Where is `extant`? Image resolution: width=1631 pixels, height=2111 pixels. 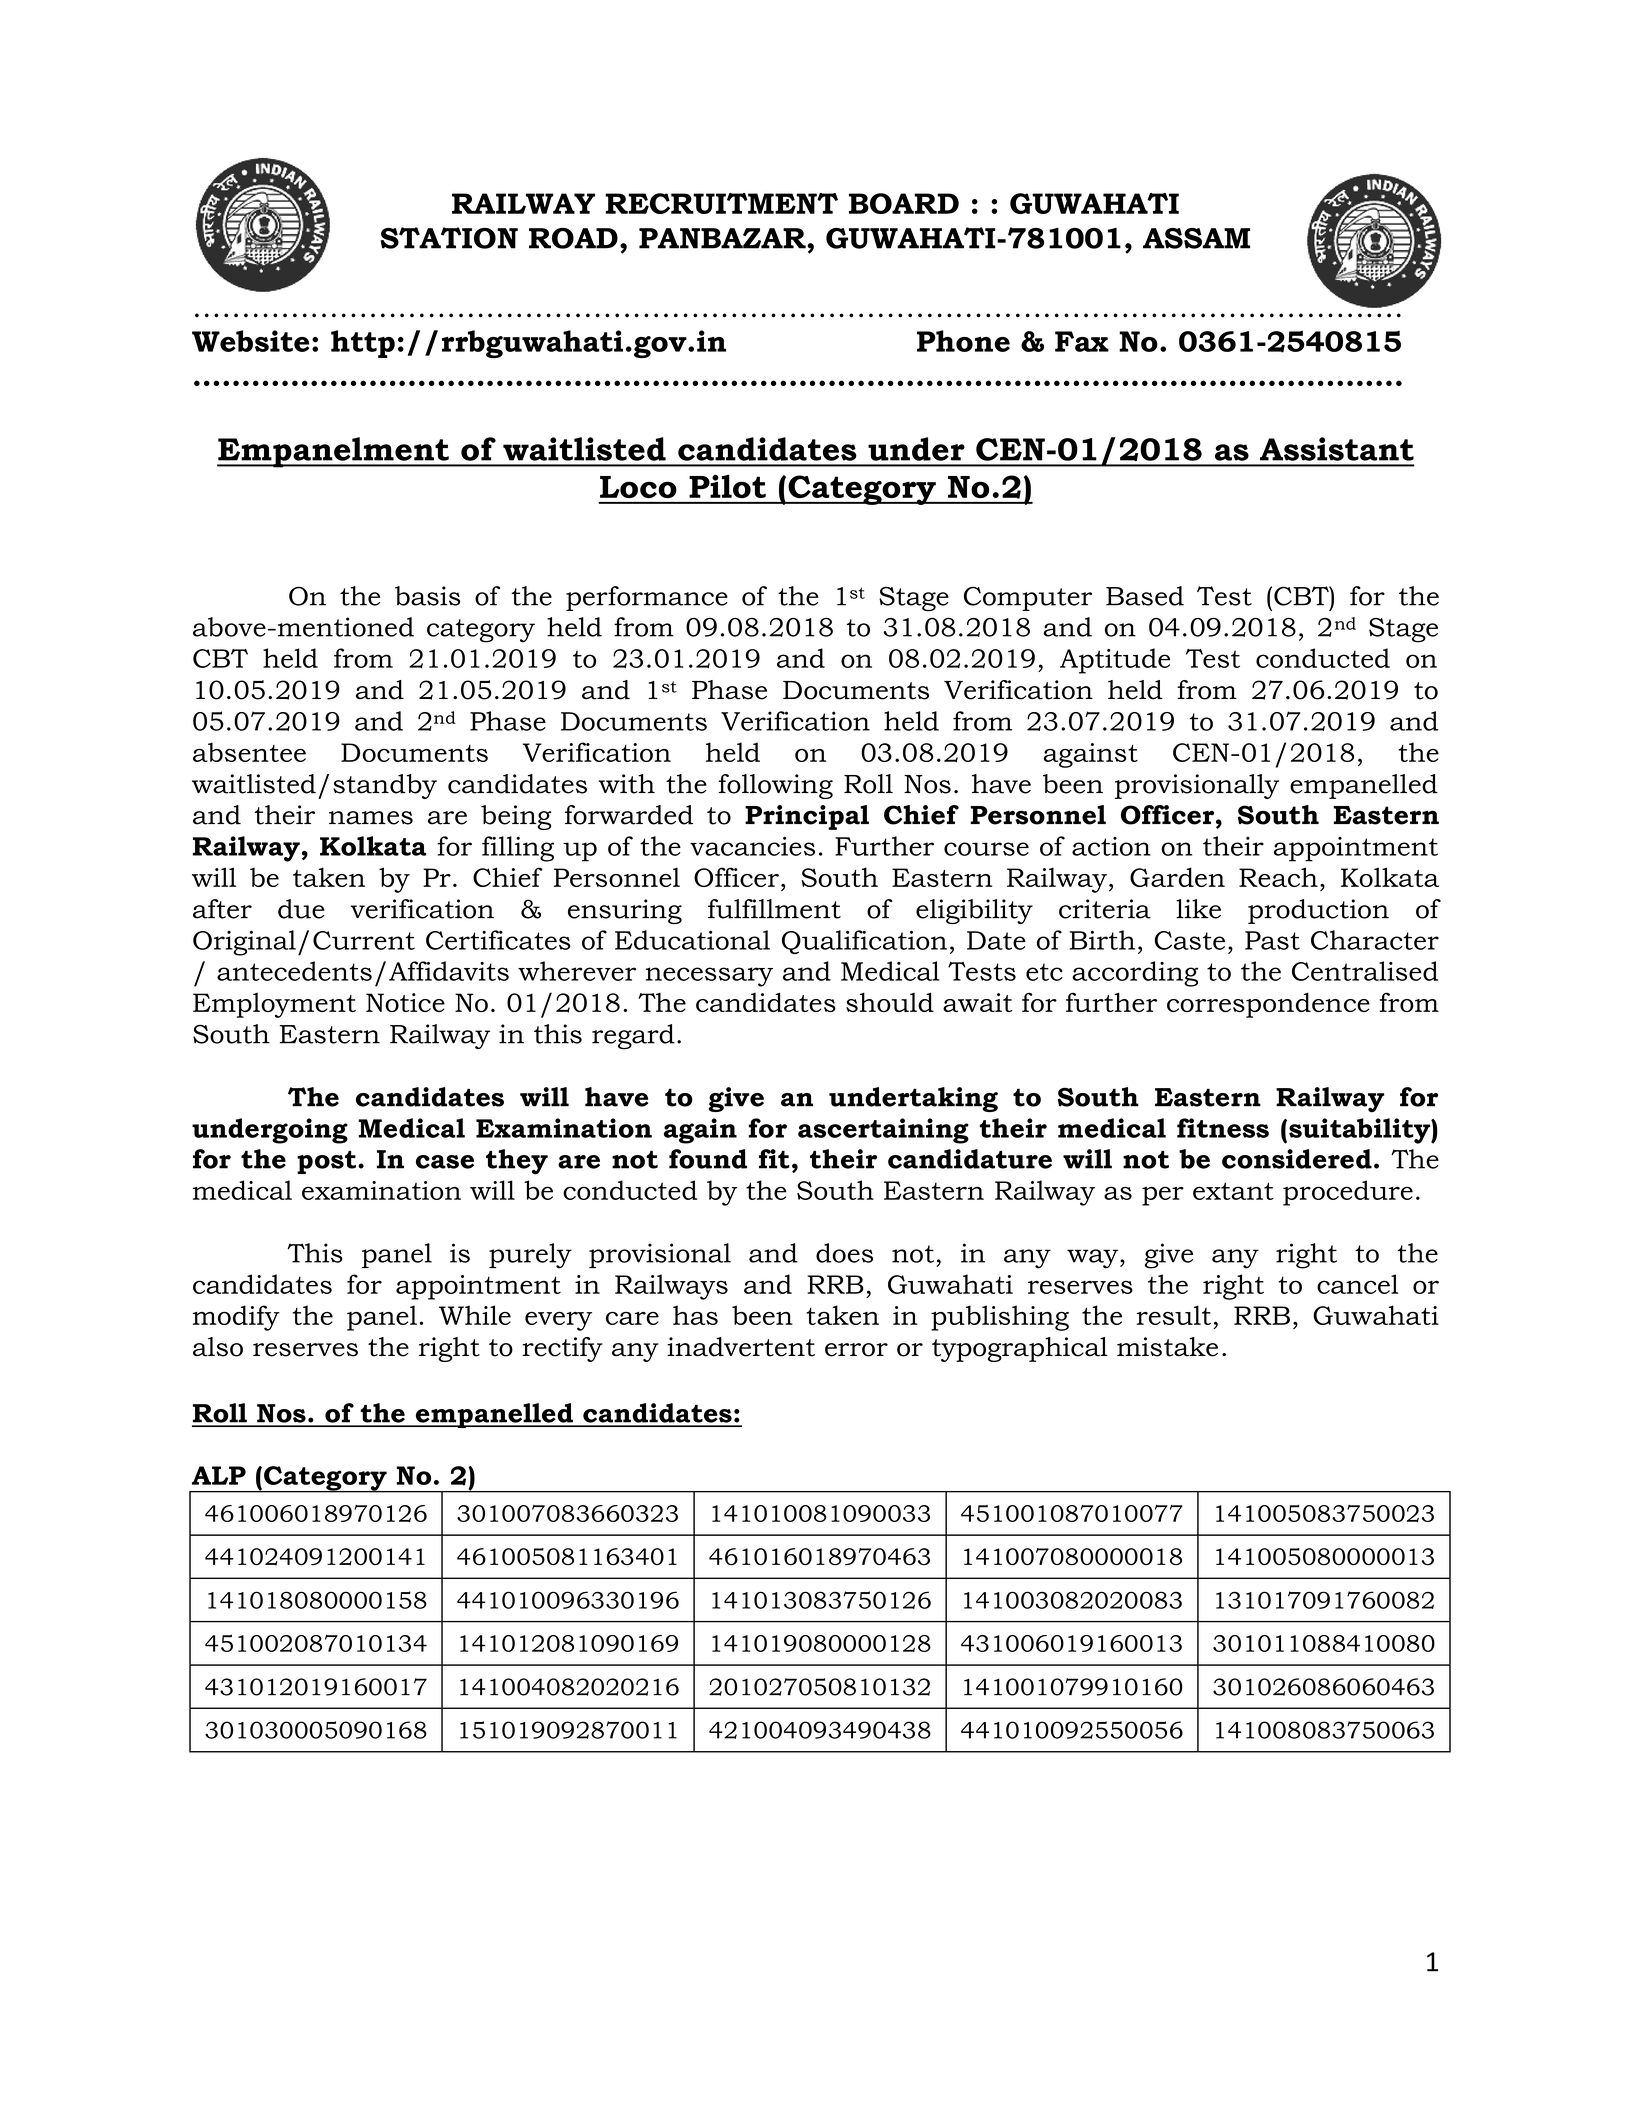 extant is located at coordinates (1233, 1191).
